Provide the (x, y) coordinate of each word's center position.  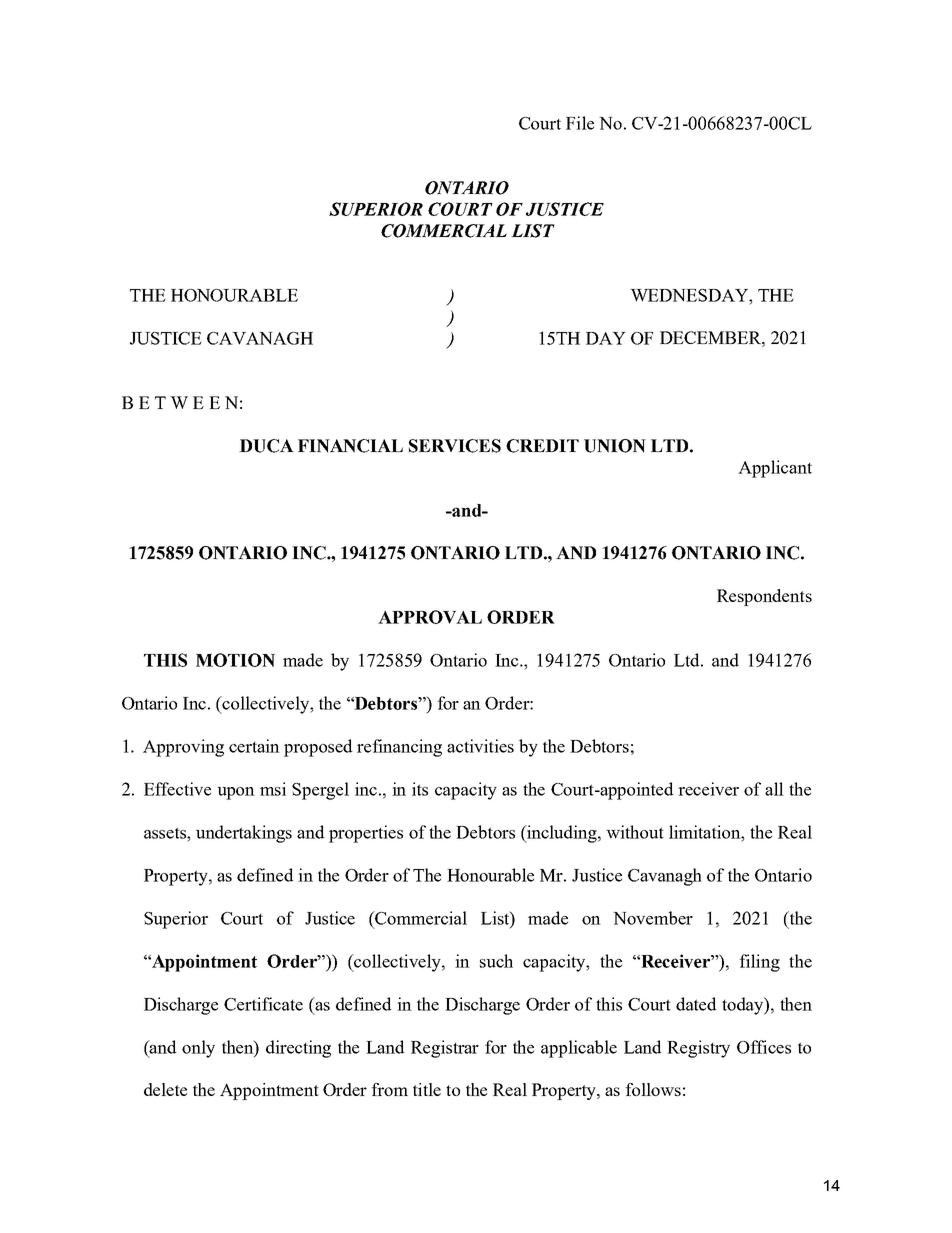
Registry (698, 1049)
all (774, 789)
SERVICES (455, 446)
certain (254, 746)
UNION (615, 446)
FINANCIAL (350, 446)
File (580, 123)
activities (480, 746)
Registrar (445, 1049)
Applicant (775, 469)
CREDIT (542, 446)
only (198, 1049)
